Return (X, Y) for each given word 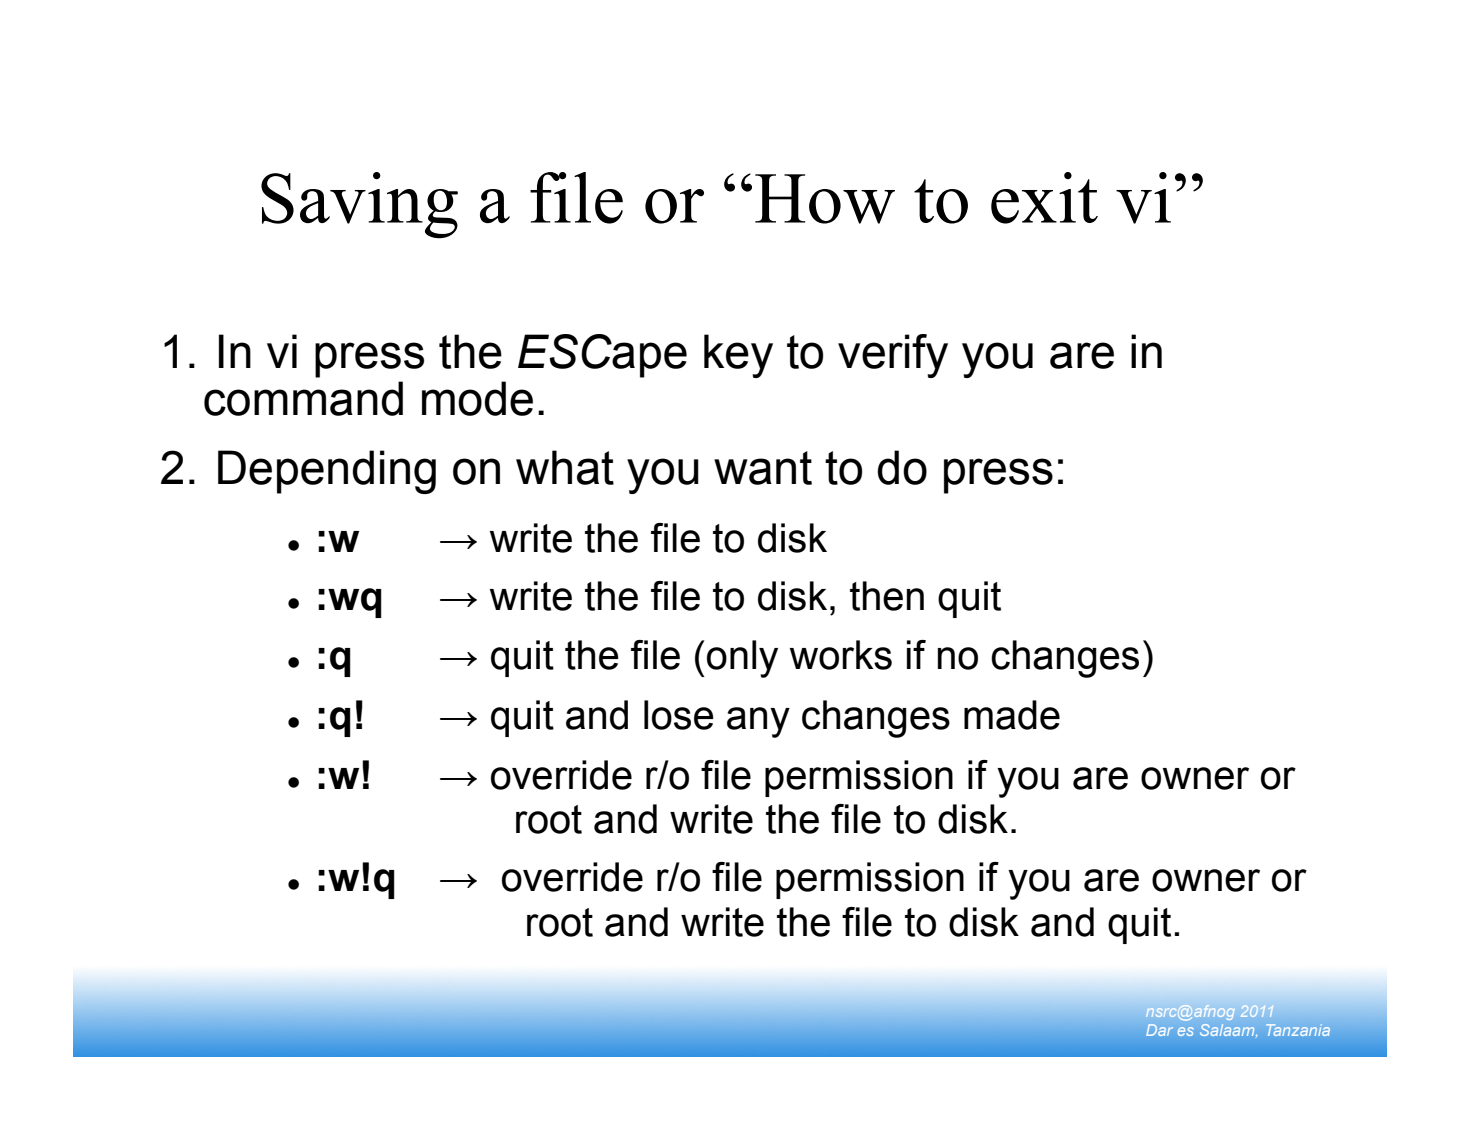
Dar (1159, 1030)
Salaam (1228, 1030)
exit (1044, 198)
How (825, 199)
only (742, 659)
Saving (359, 205)
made (1012, 715)
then (887, 596)
